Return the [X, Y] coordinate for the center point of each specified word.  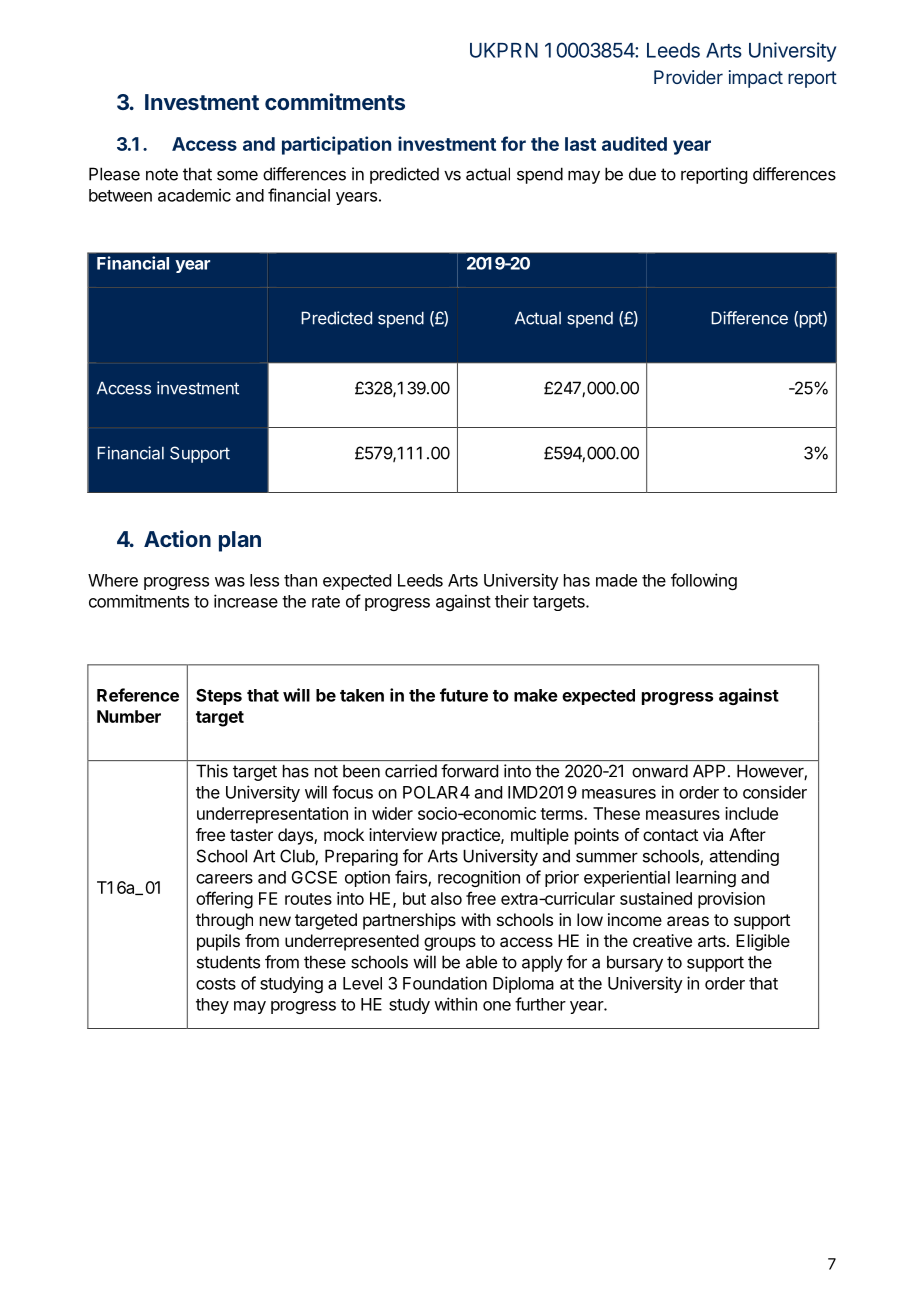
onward [660, 771]
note [162, 174]
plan [240, 541]
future [464, 695]
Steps [219, 697]
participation [336, 145]
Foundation [445, 983]
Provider [688, 77]
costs [216, 984]
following [704, 581]
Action [177, 538]
